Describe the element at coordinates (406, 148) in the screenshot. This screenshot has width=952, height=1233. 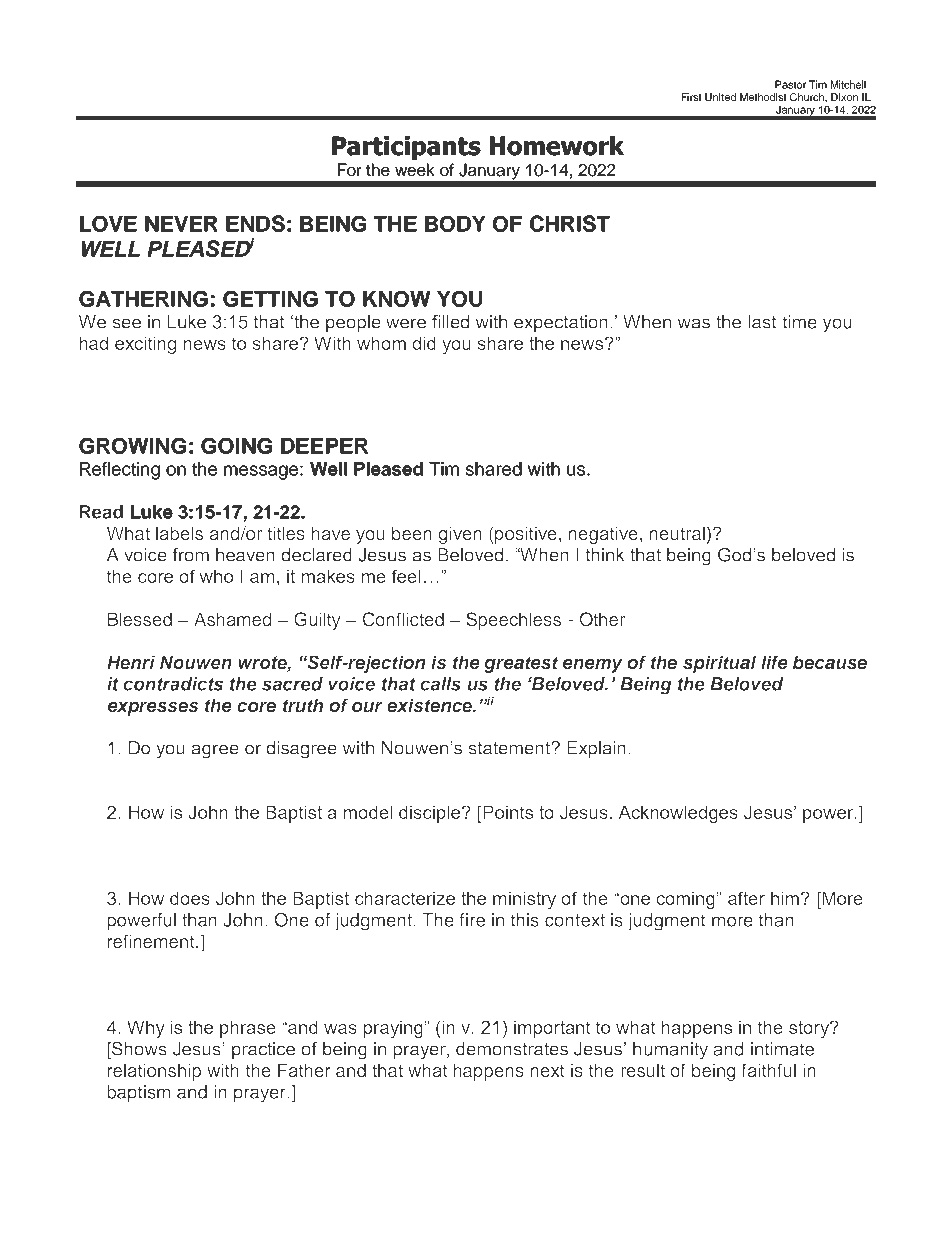
I see `Participants` at that location.
